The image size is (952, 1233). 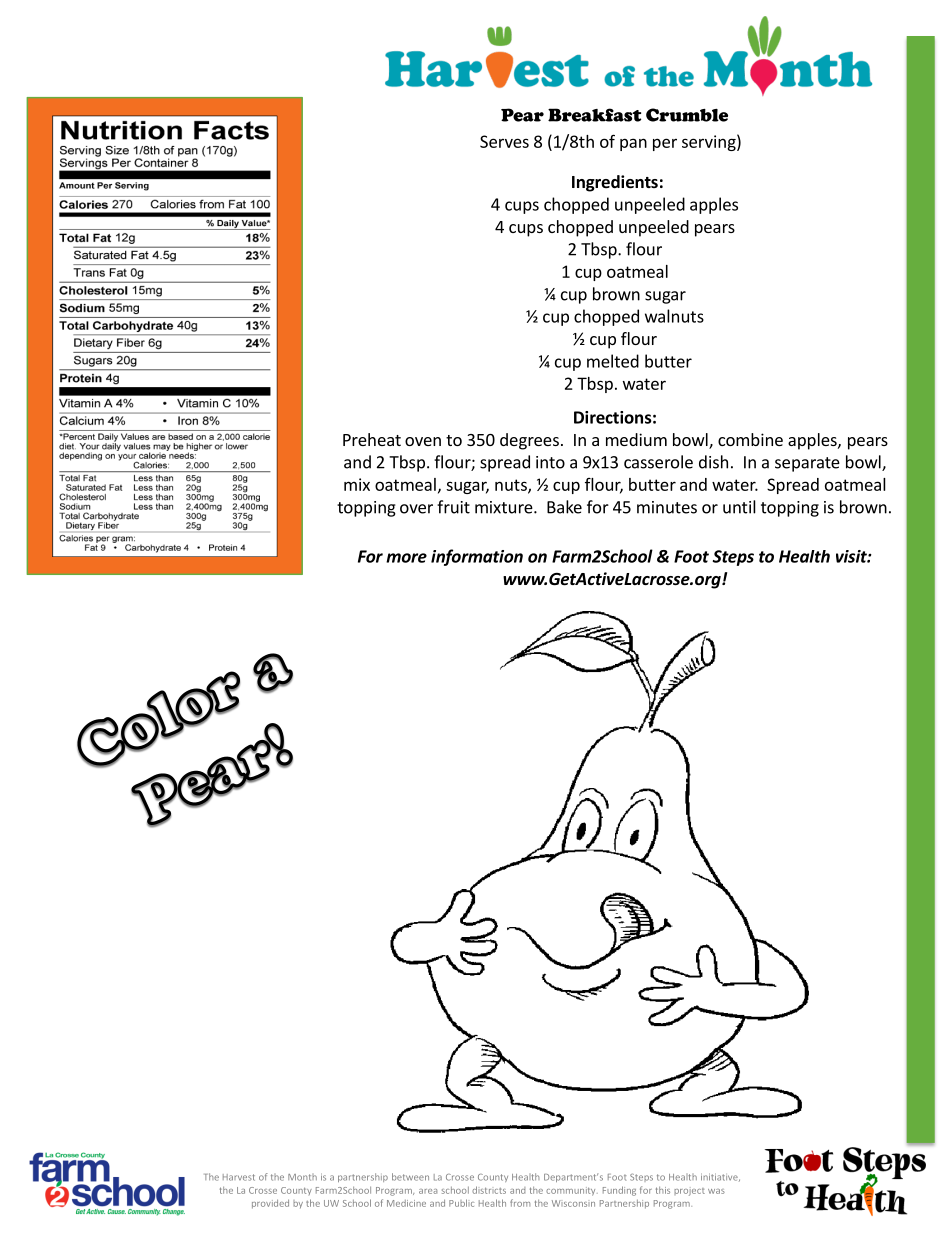 I want to click on Preheat, so click(x=372, y=439).
